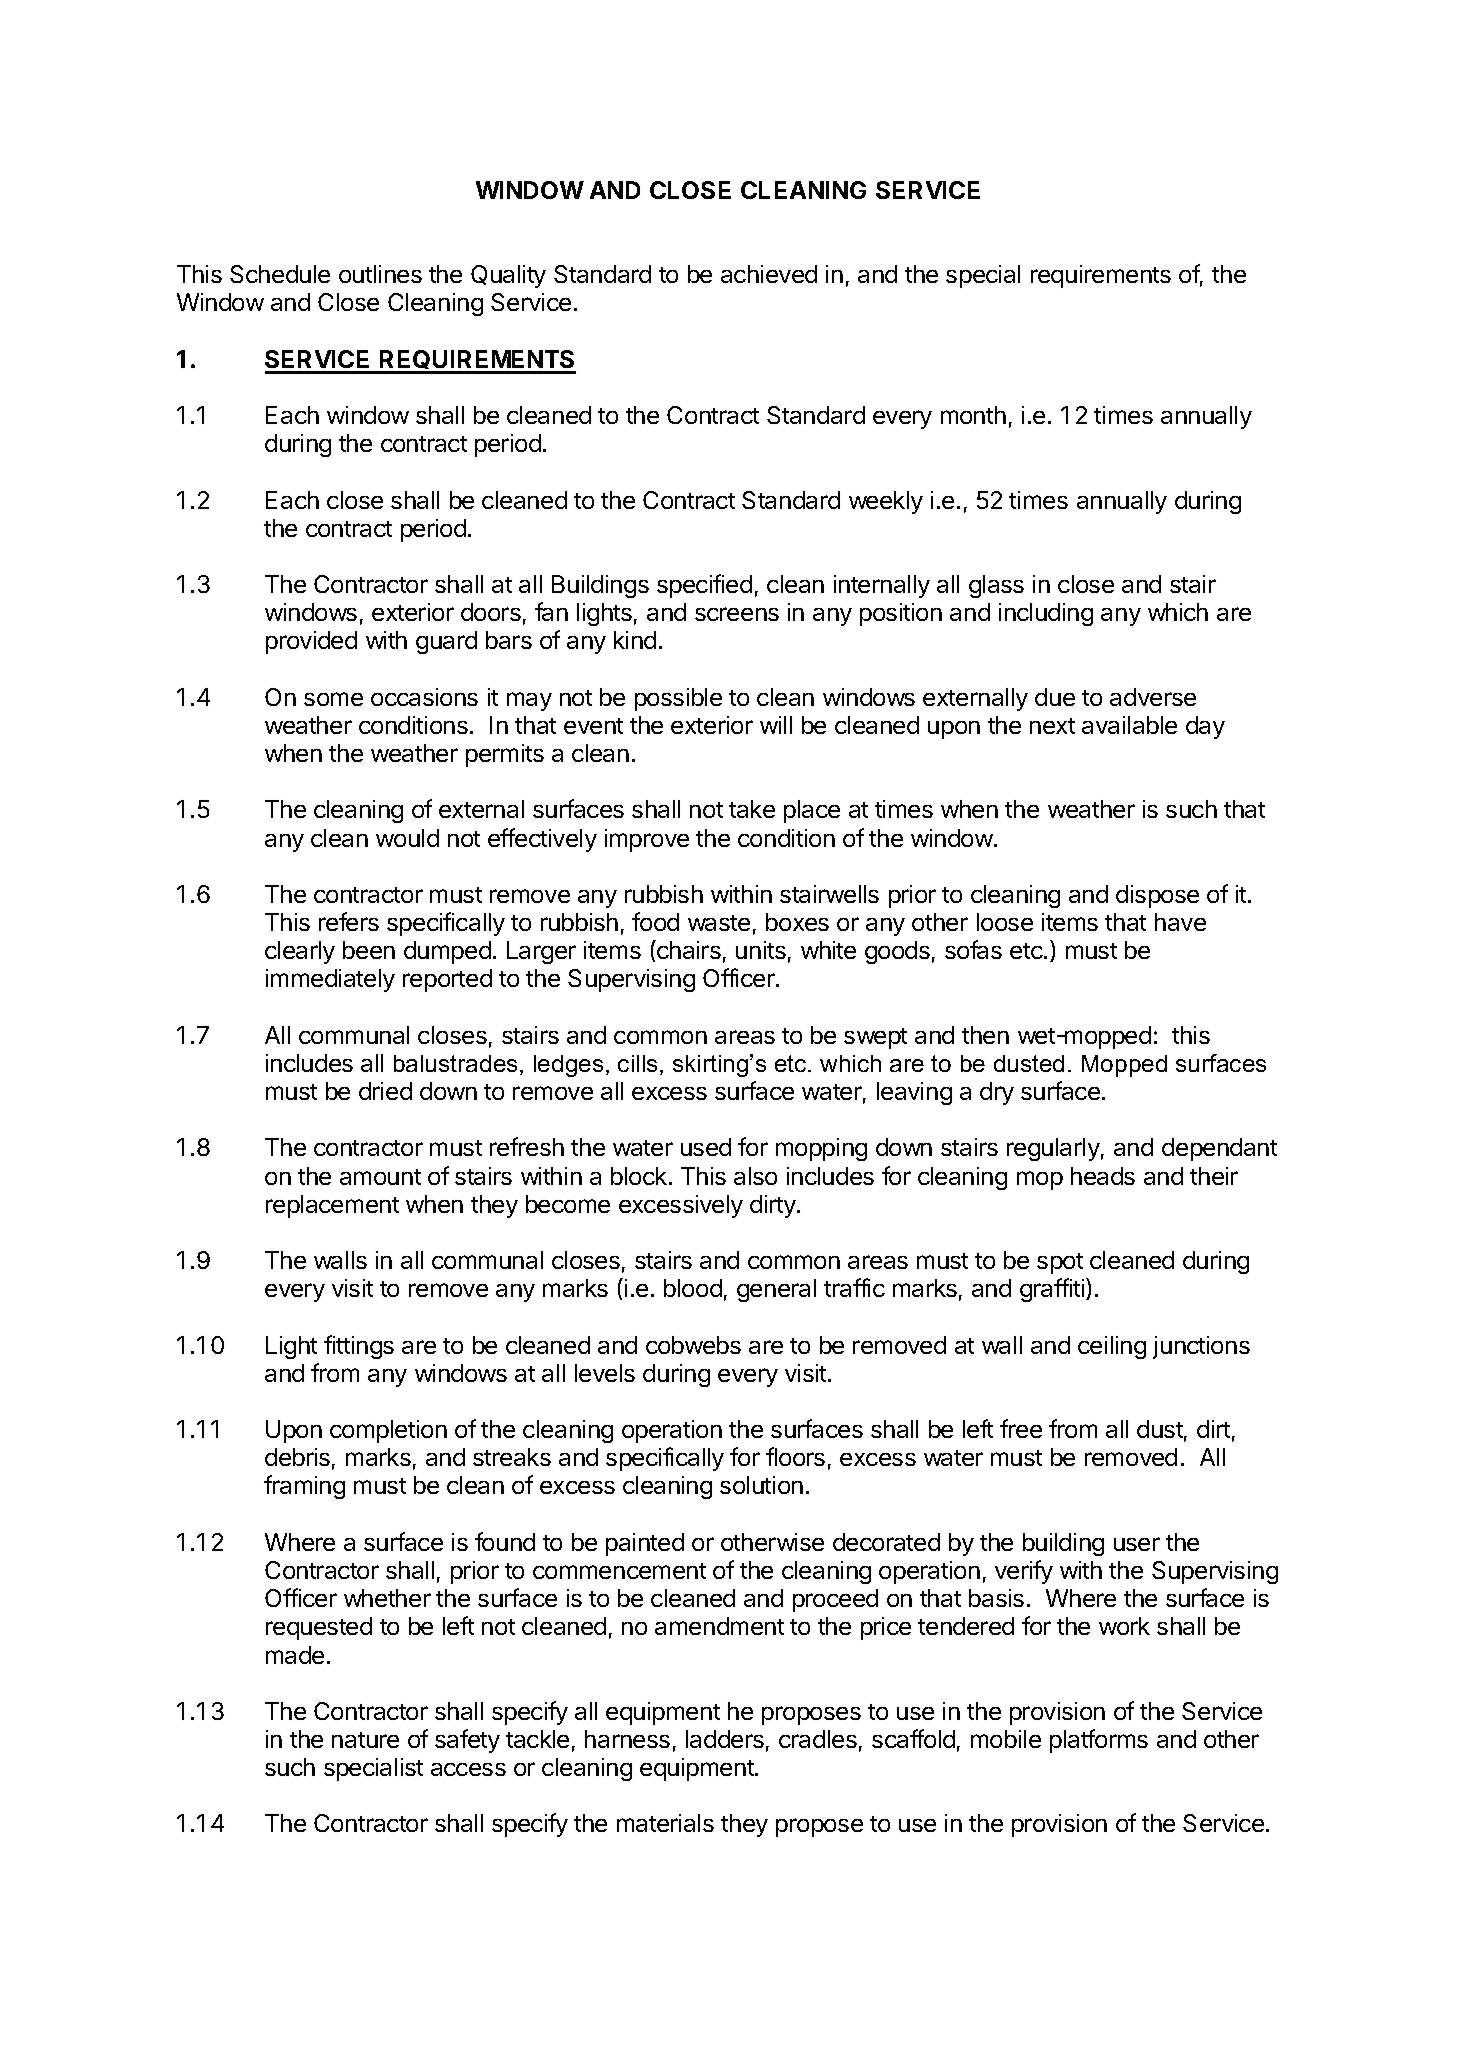  What do you see at coordinates (752, 809) in the screenshot?
I see `take` at bounding box center [752, 809].
